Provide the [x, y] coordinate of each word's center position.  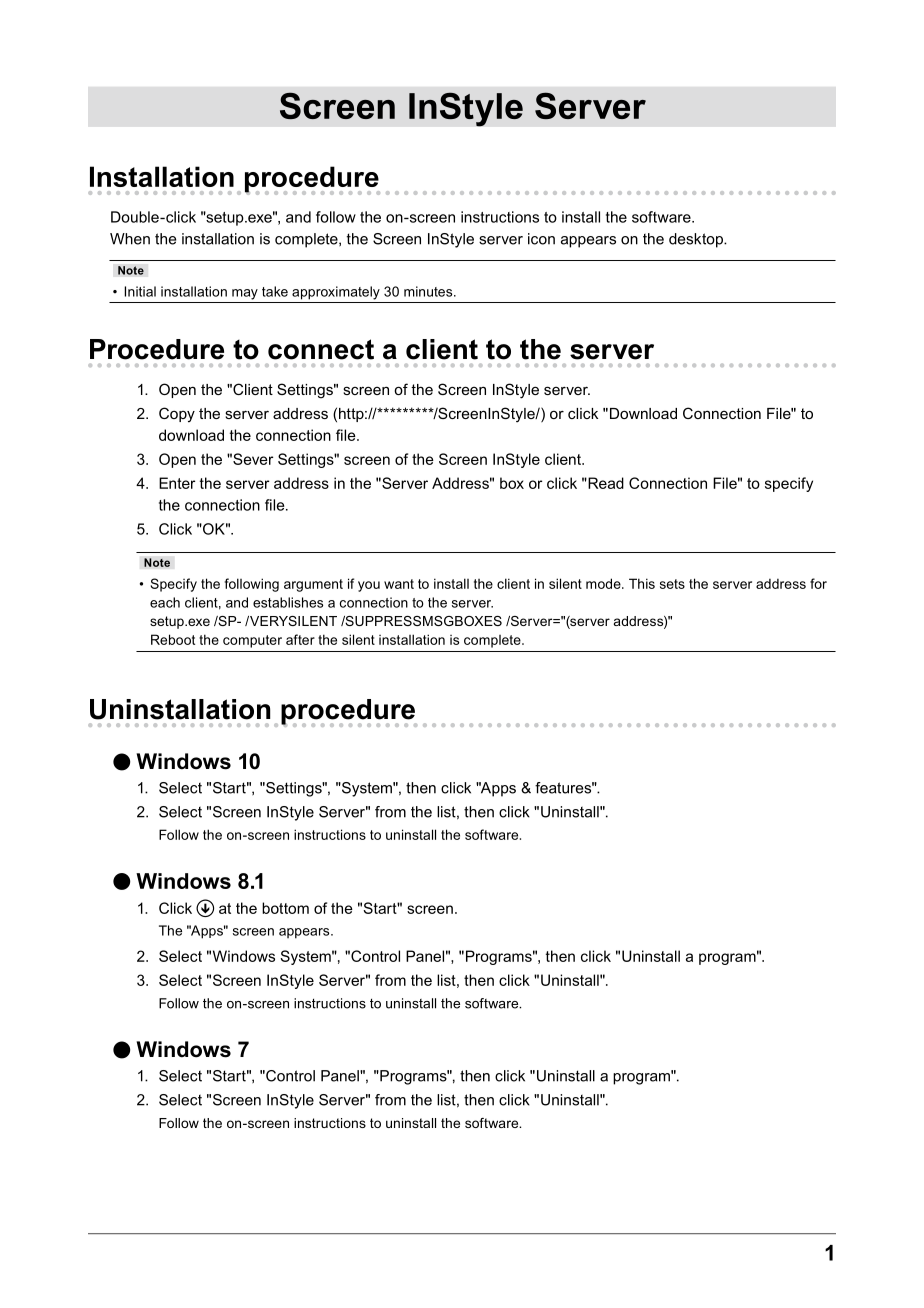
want [399, 584]
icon [541, 239]
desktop [697, 240]
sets [672, 584]
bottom [285, 908]
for [818, 583]
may [245, 294]
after [300, 639]
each [165, 602]
